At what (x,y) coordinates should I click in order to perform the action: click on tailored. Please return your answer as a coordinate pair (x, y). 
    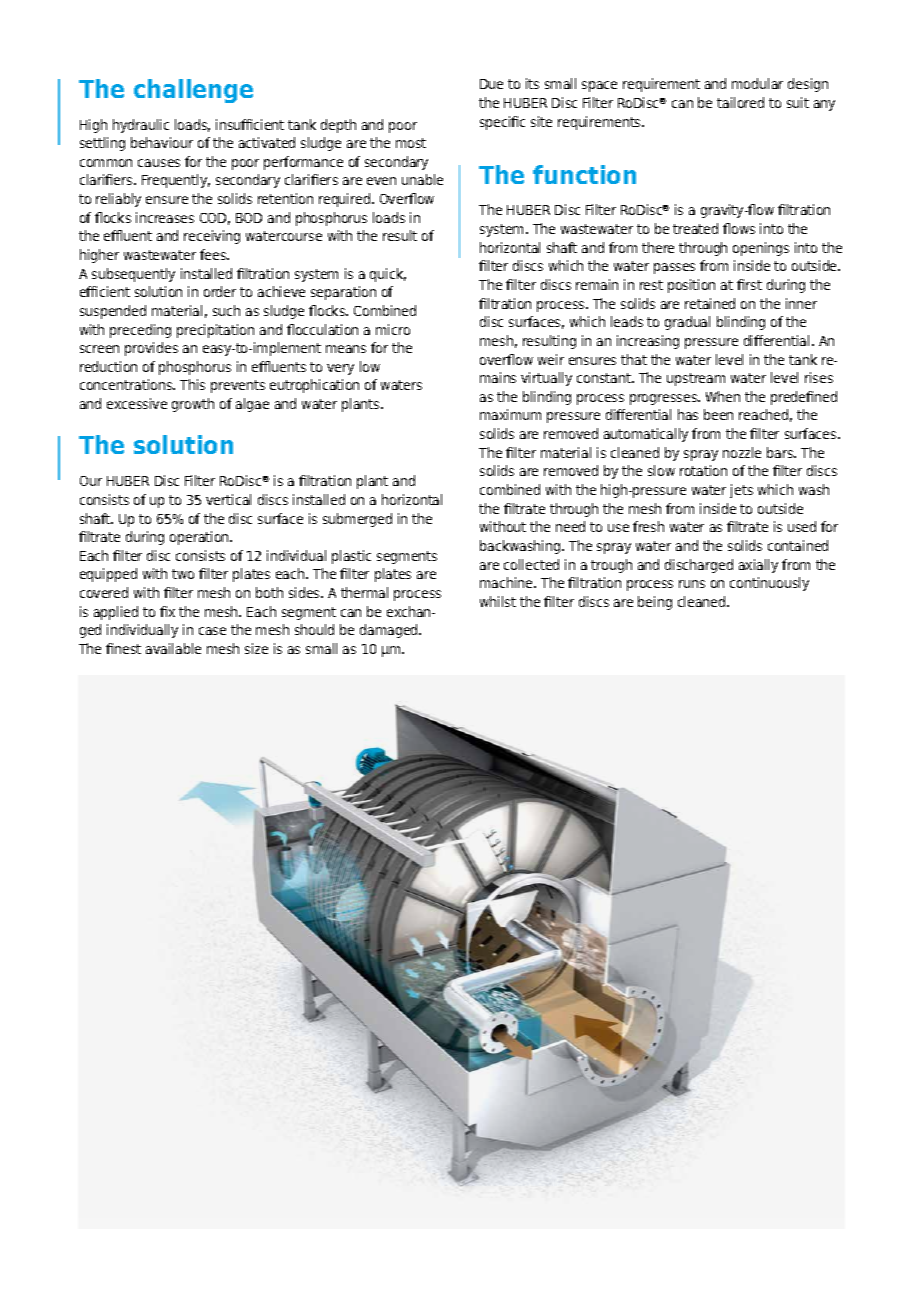
    Looking at the image, I should click on (740, 102).
